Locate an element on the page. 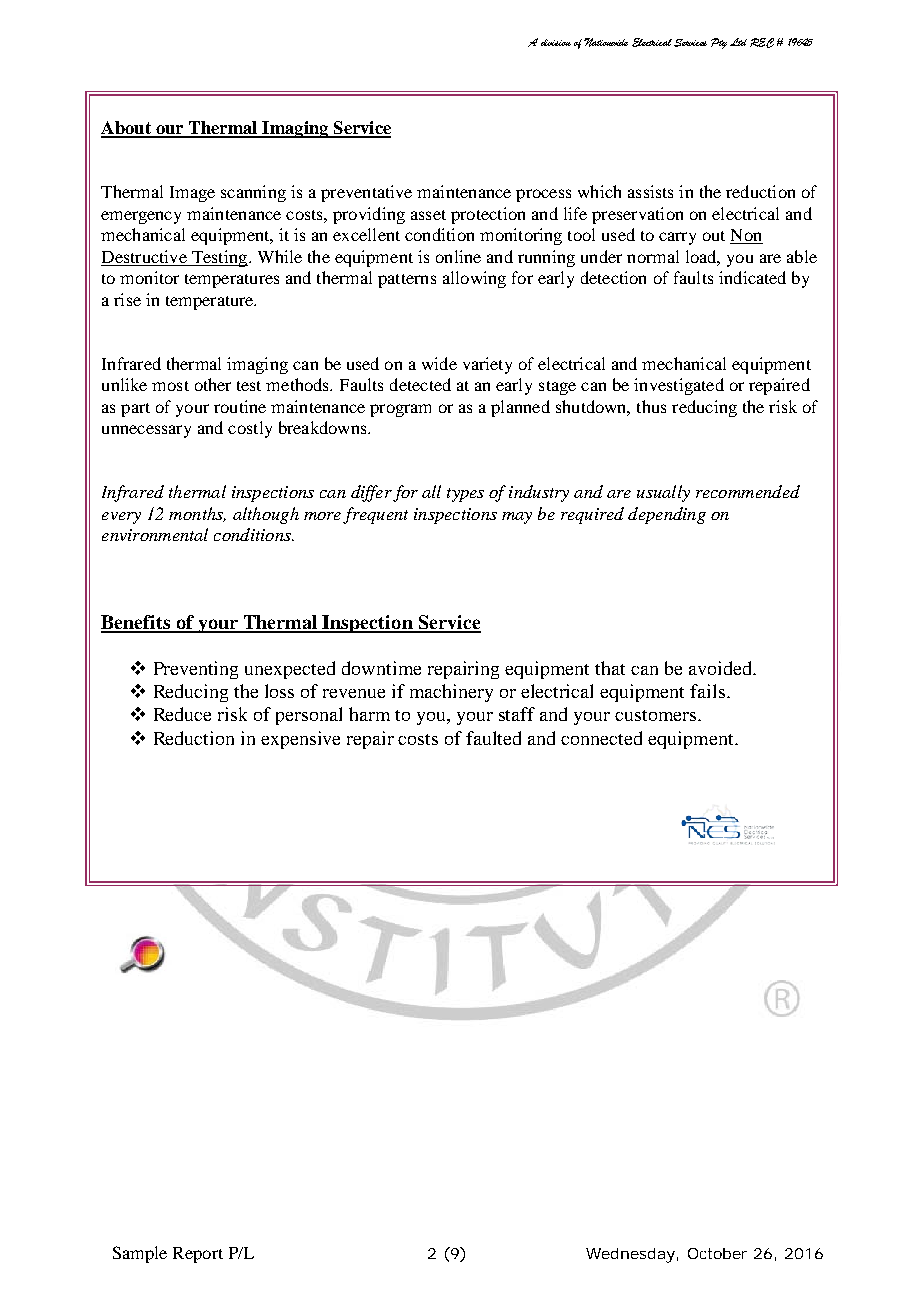 The image size is (924, 1308). machinery is located at coordinates (451, 693).
